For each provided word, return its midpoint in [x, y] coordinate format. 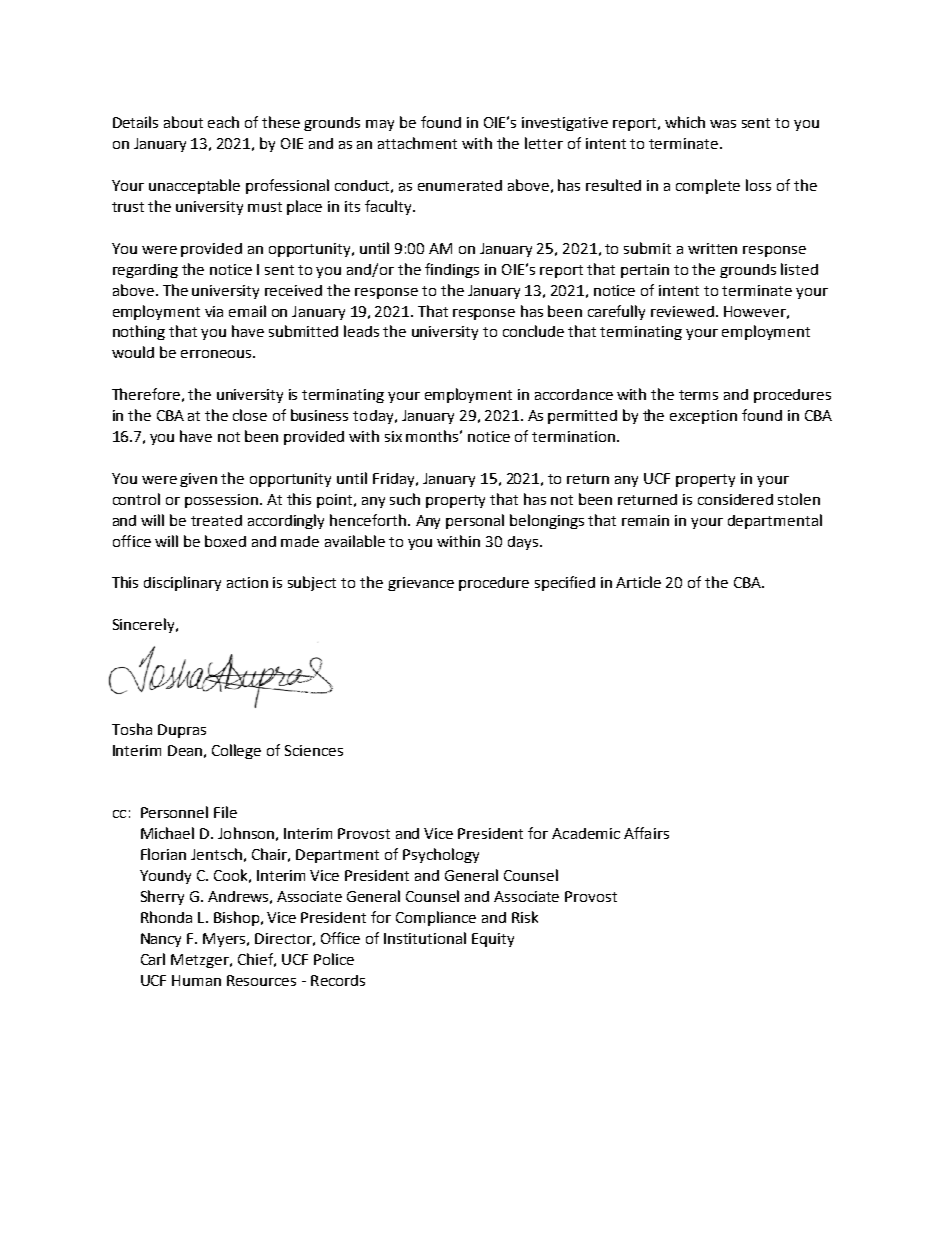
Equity [493, 940]
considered [735, 499]
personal [475, 521]
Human [196, 980]
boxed [225, 541]
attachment [417, 143]
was [723, 124]
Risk [525, 917]
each [223, 122]
